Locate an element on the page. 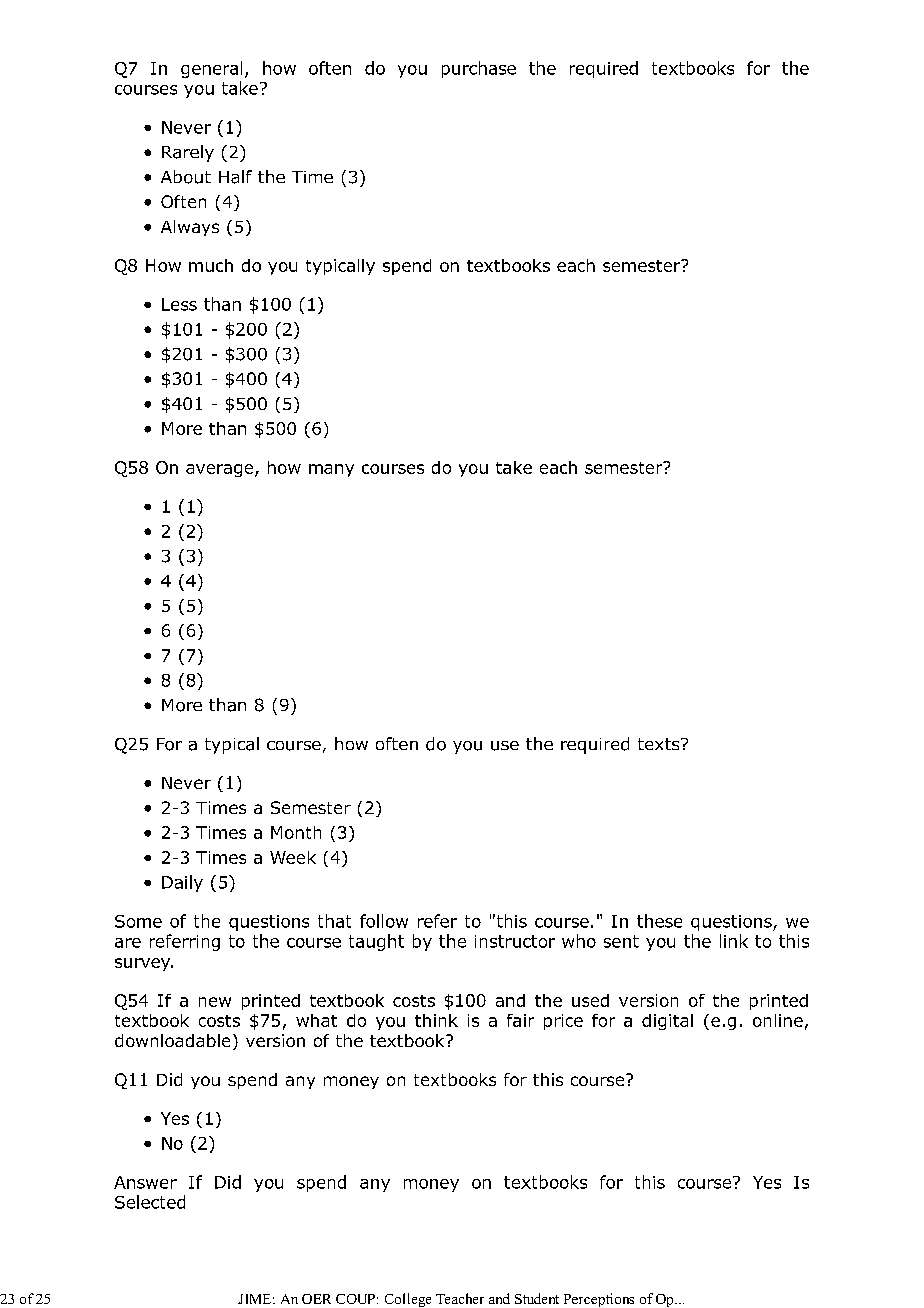 The image size is (924, 1308). general is located at coordinates (211, 69).
